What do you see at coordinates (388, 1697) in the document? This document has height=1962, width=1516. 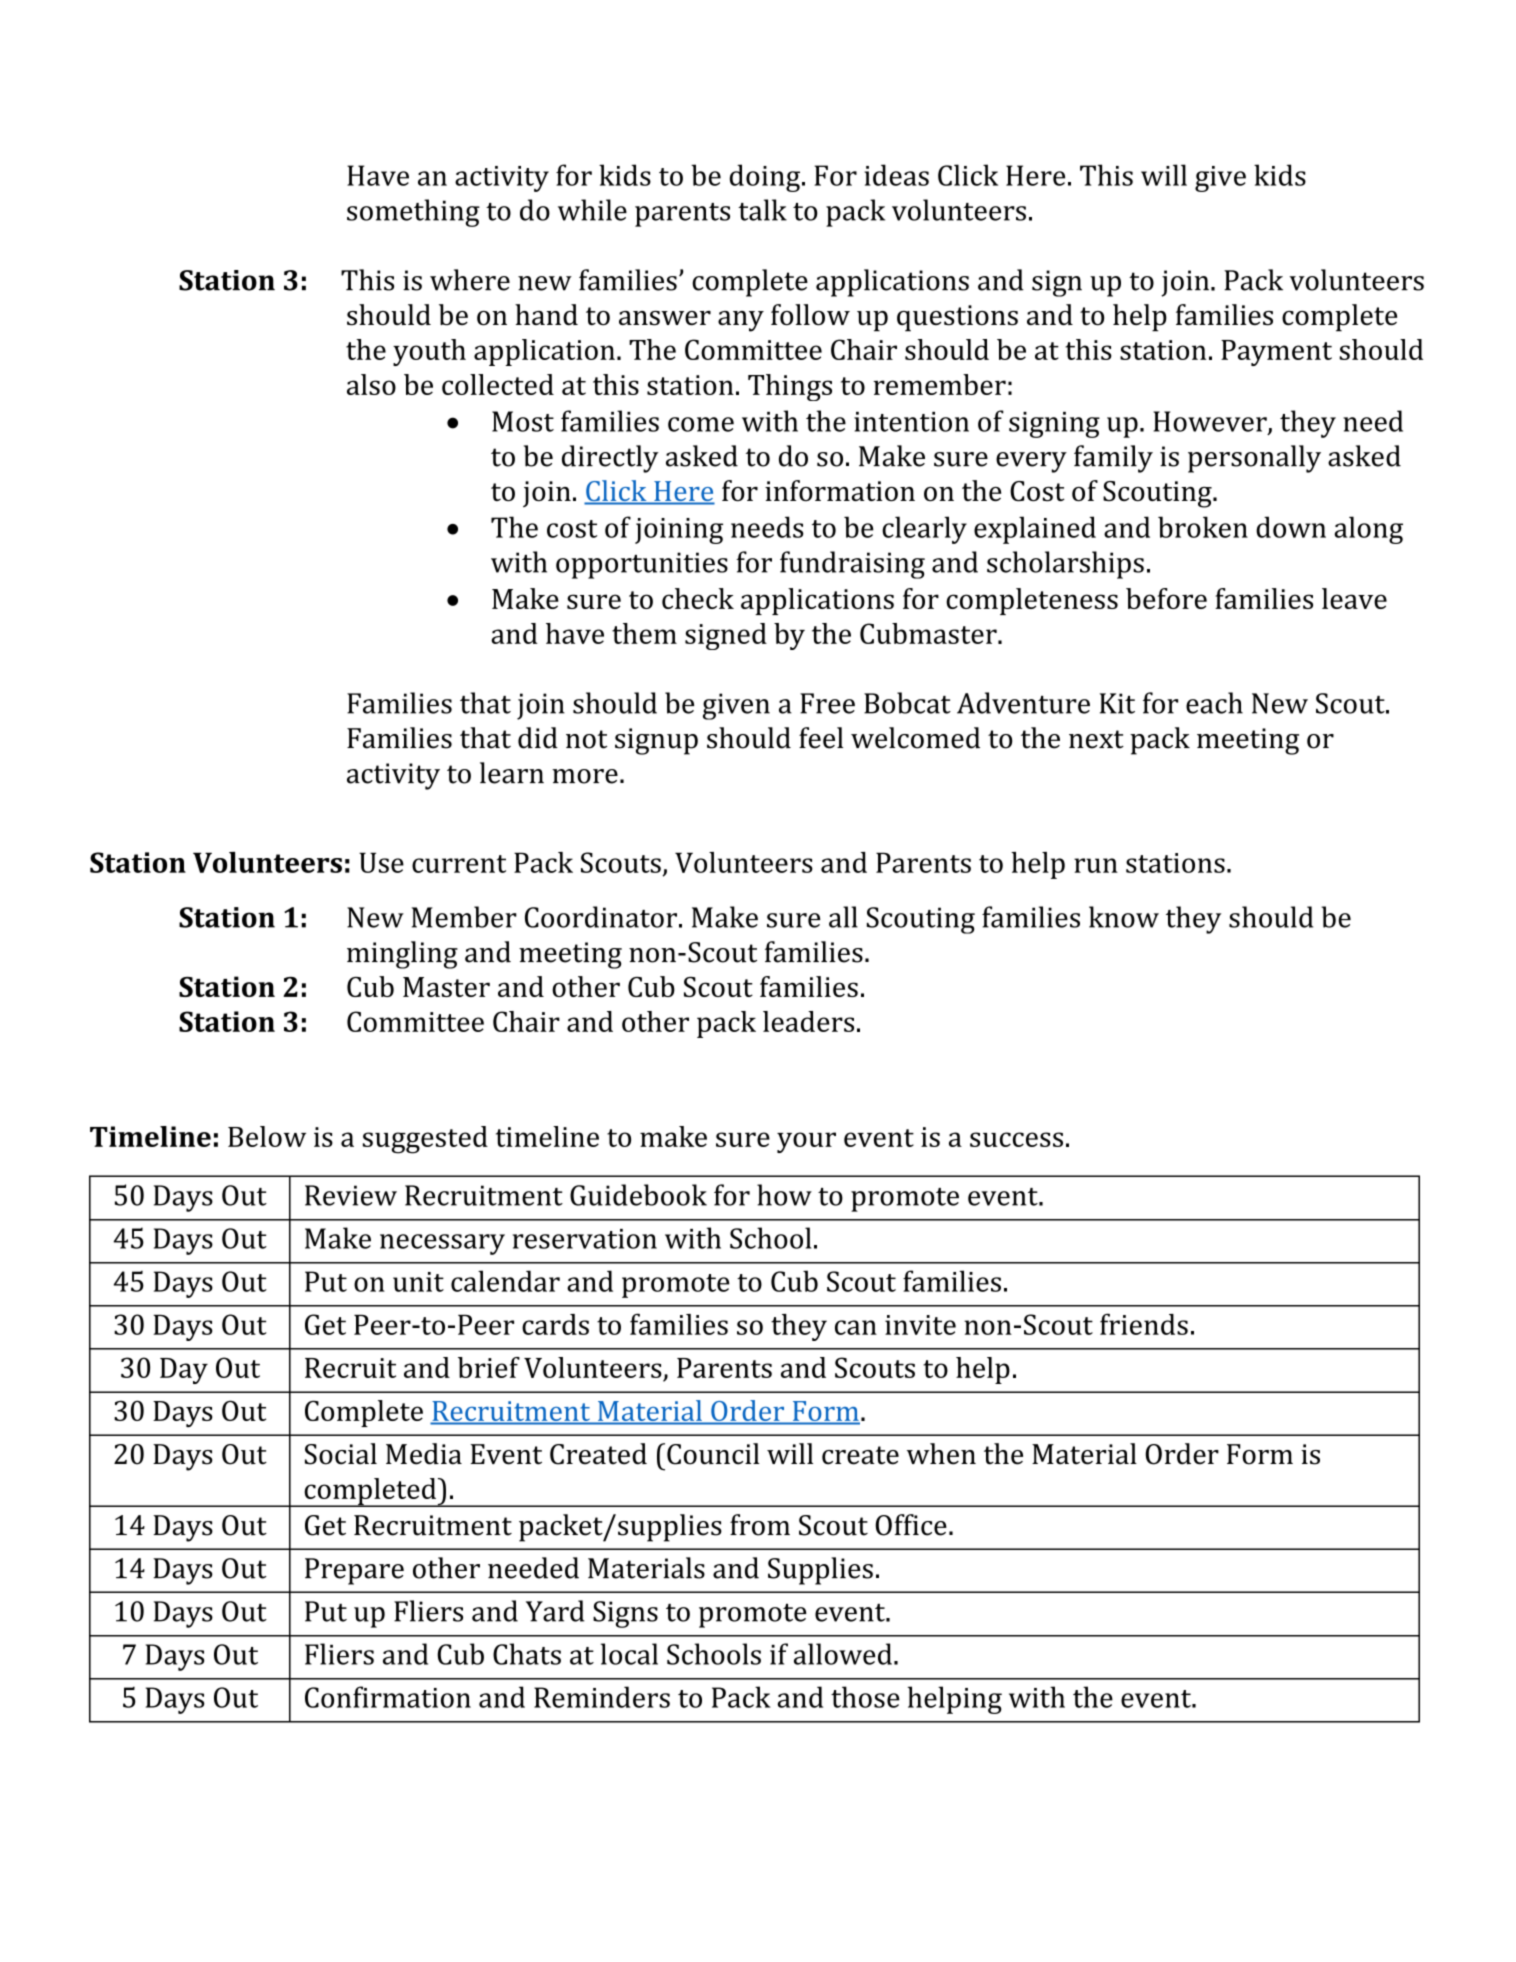 I see `Confirmation` at bounding box center [388, 1697].
